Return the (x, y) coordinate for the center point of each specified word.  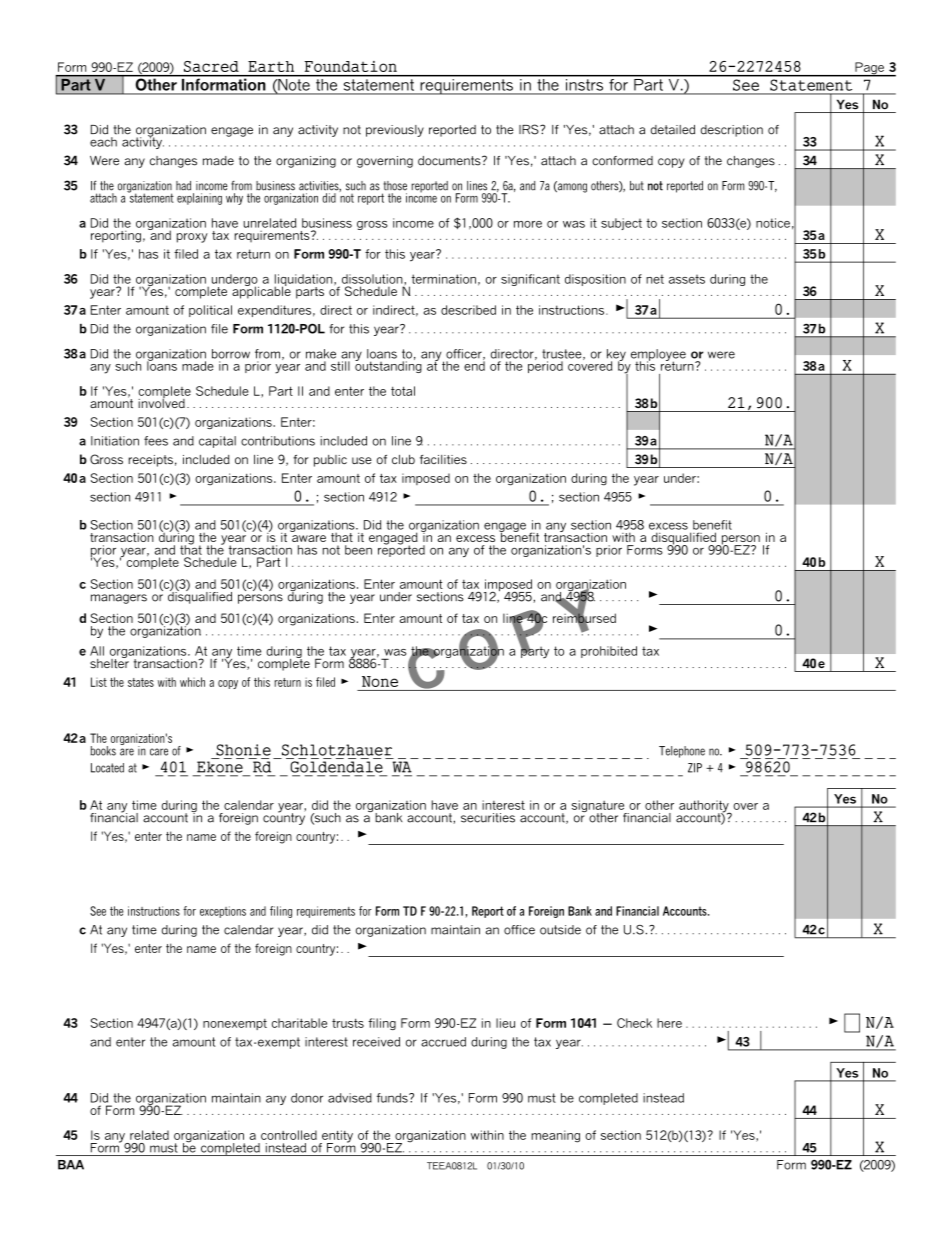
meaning (555, 1136)
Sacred (211, 66)
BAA (71, 1165)
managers (119, 599)
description (732, 131)
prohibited (609, 652)
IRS (530, 129)
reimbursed (584, 618)
